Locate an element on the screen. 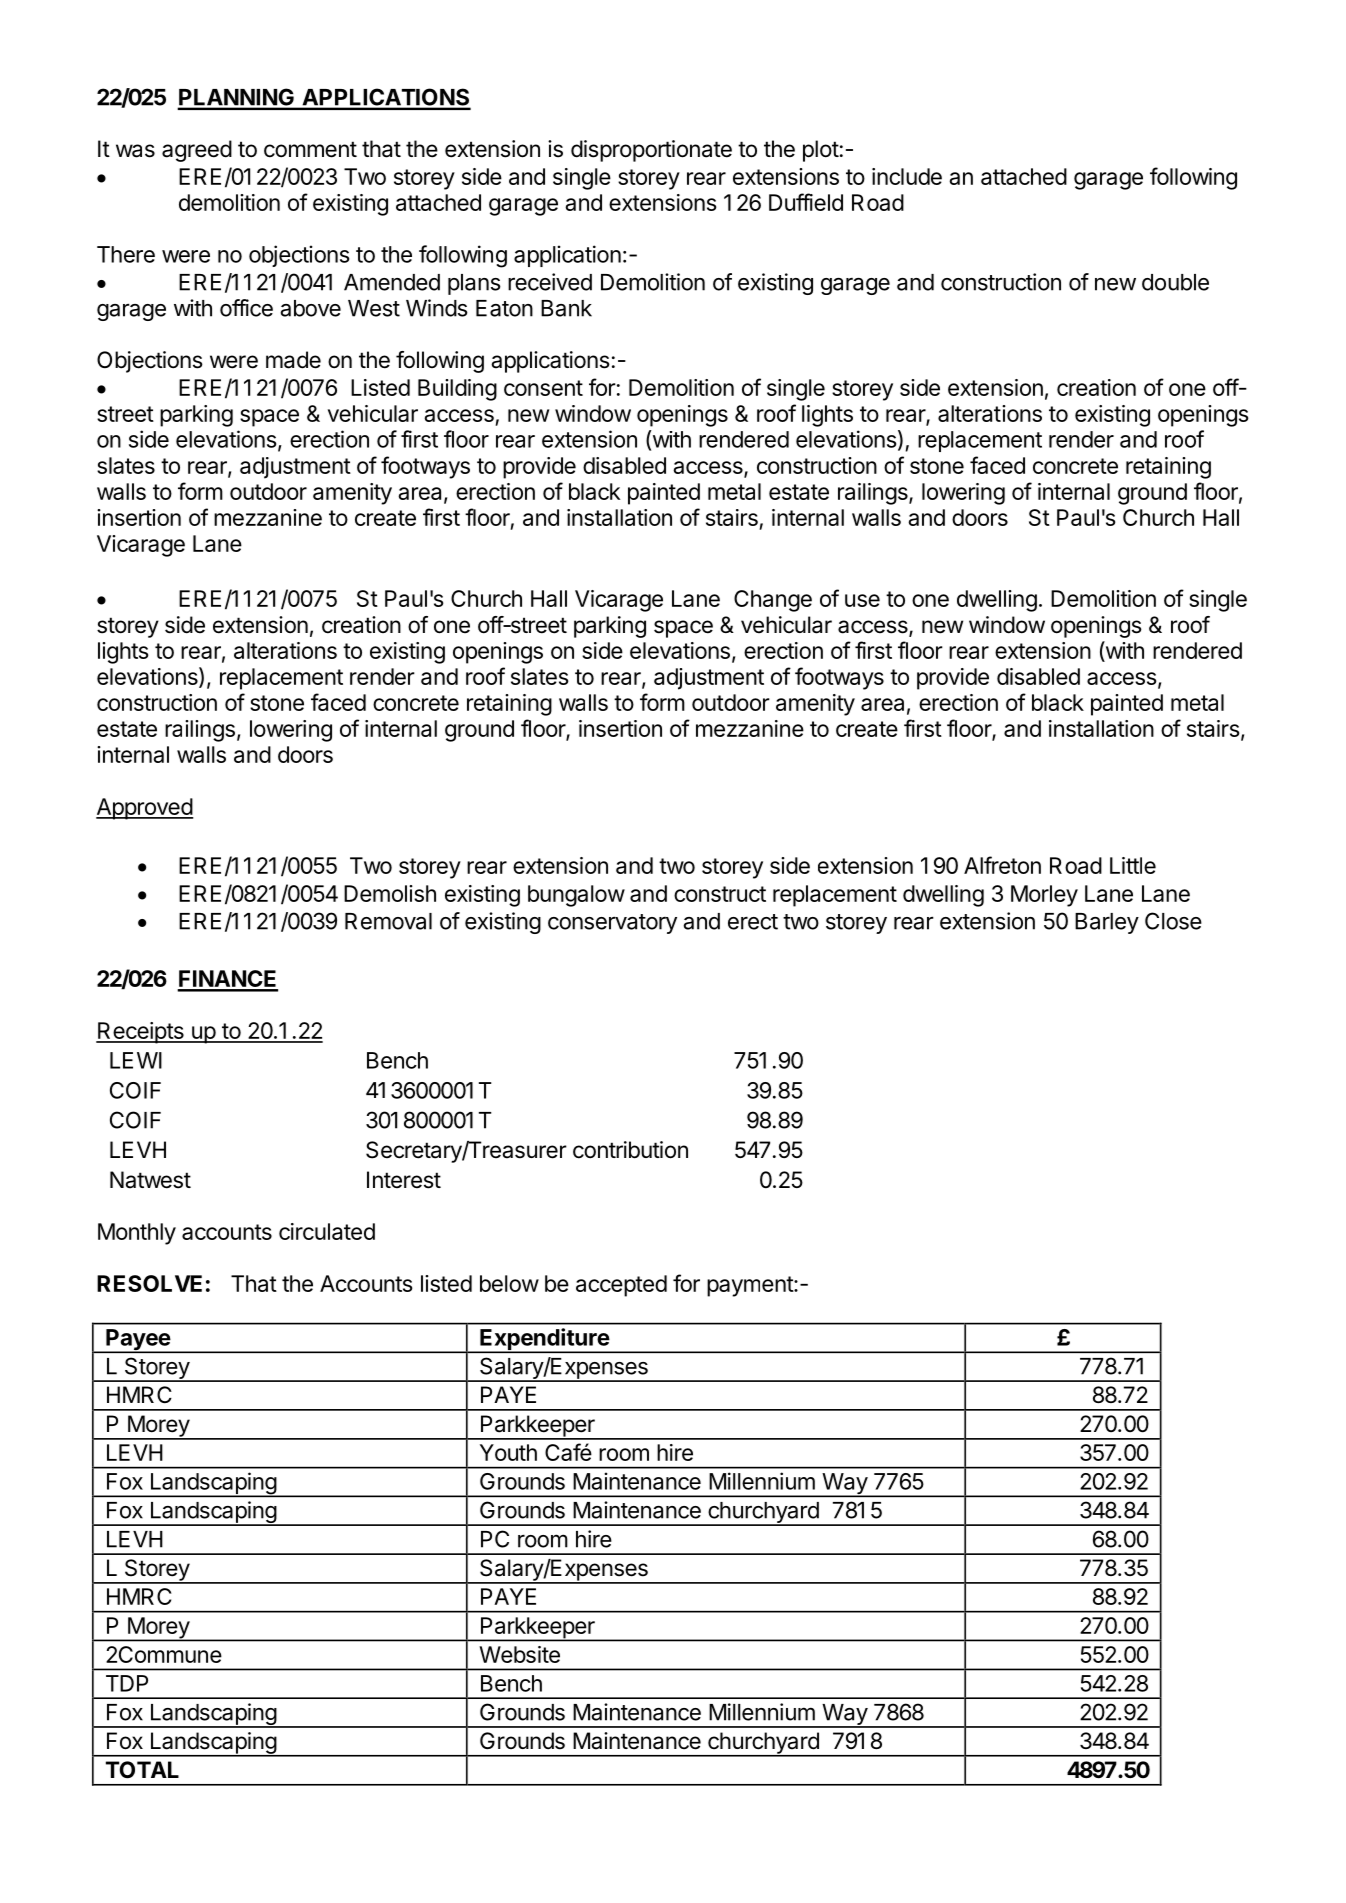 Image resolution: width=1346 pixels, height=1903 pixels. include is located at coordinates (907, 176).
